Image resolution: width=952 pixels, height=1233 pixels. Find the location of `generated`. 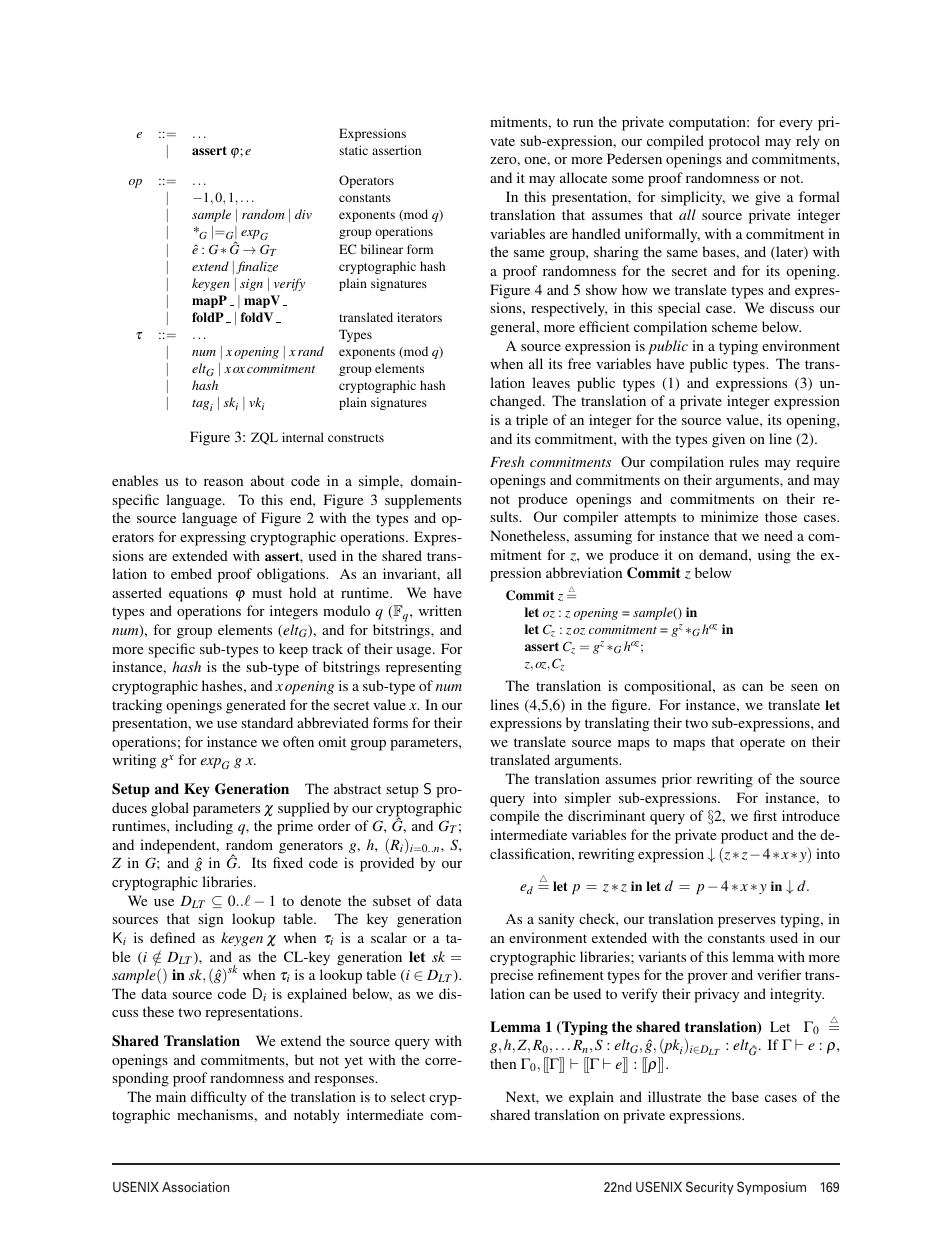

generated is located at coordinates (256, 706).
